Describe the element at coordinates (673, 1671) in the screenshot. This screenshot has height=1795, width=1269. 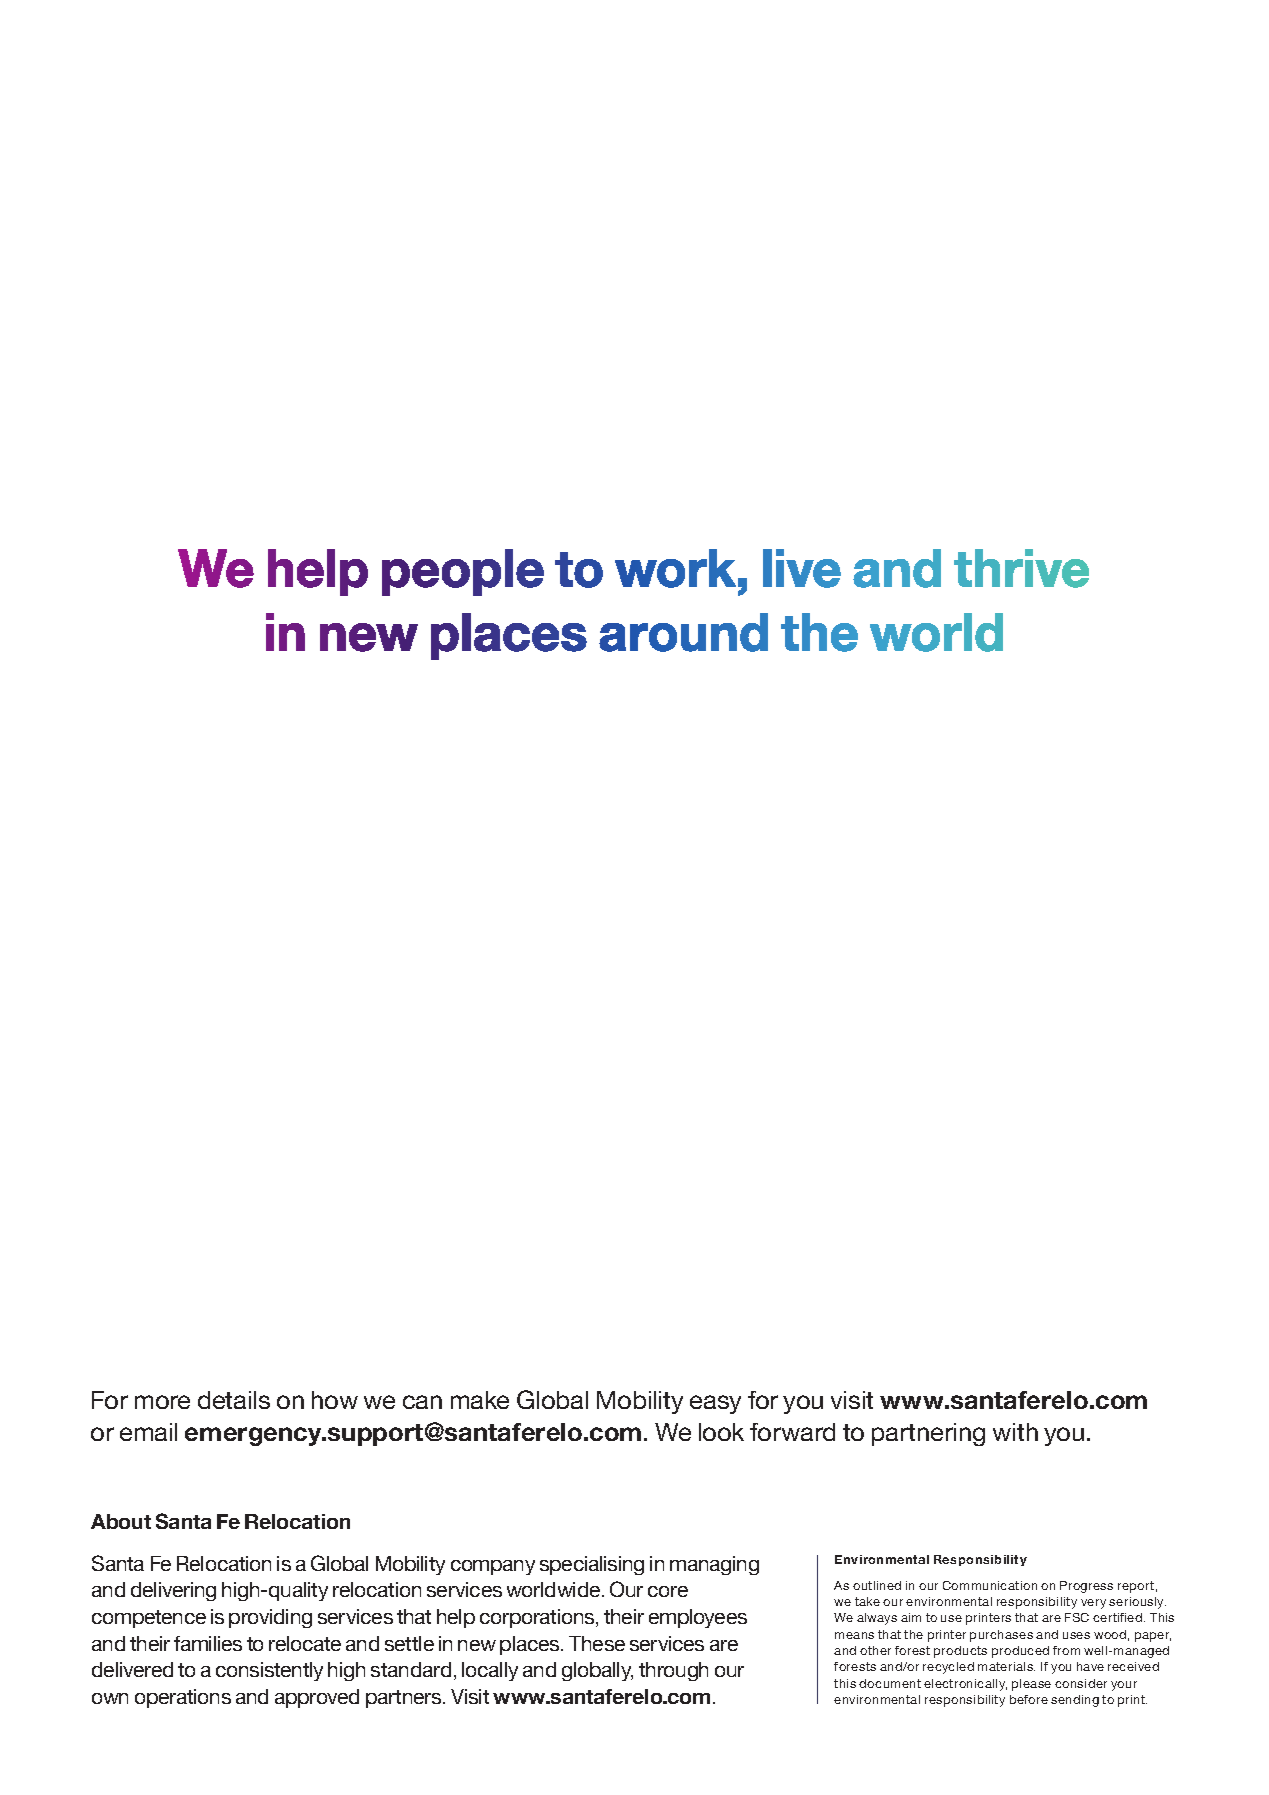
I see `through` at that location.
